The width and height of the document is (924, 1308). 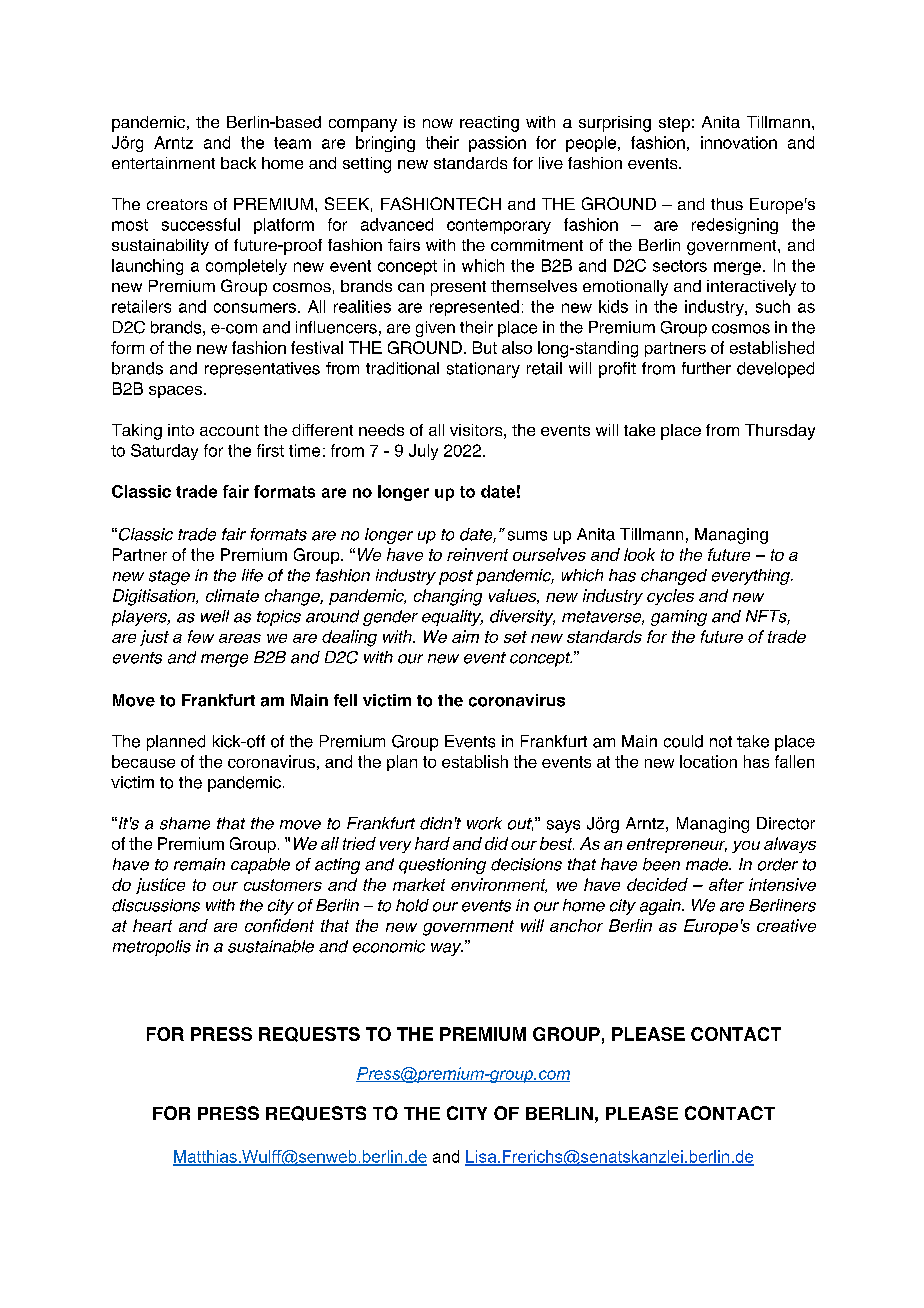 I want to click on further, so click(x=706, y=368).
